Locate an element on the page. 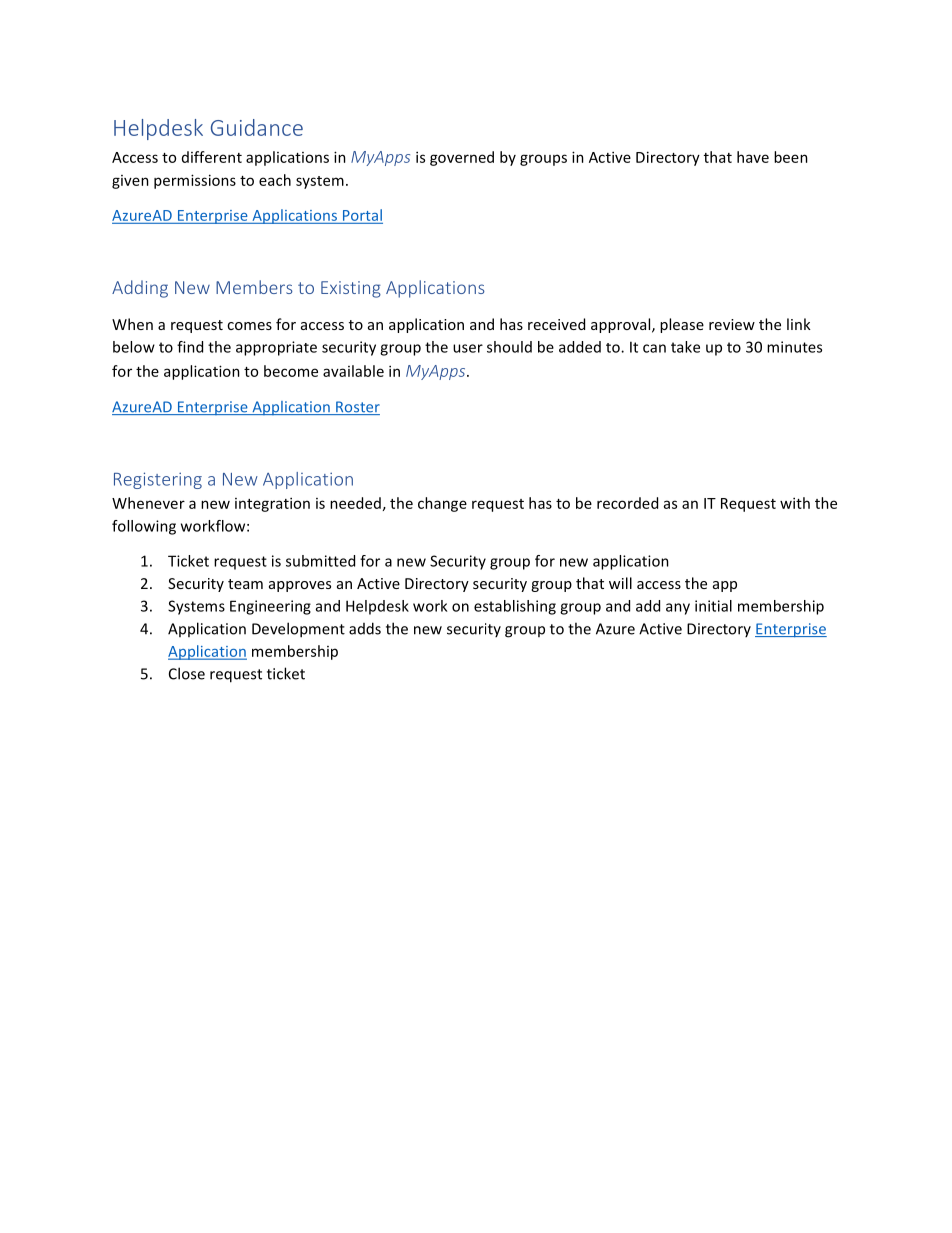  different is located at coordinates (212, 157).
